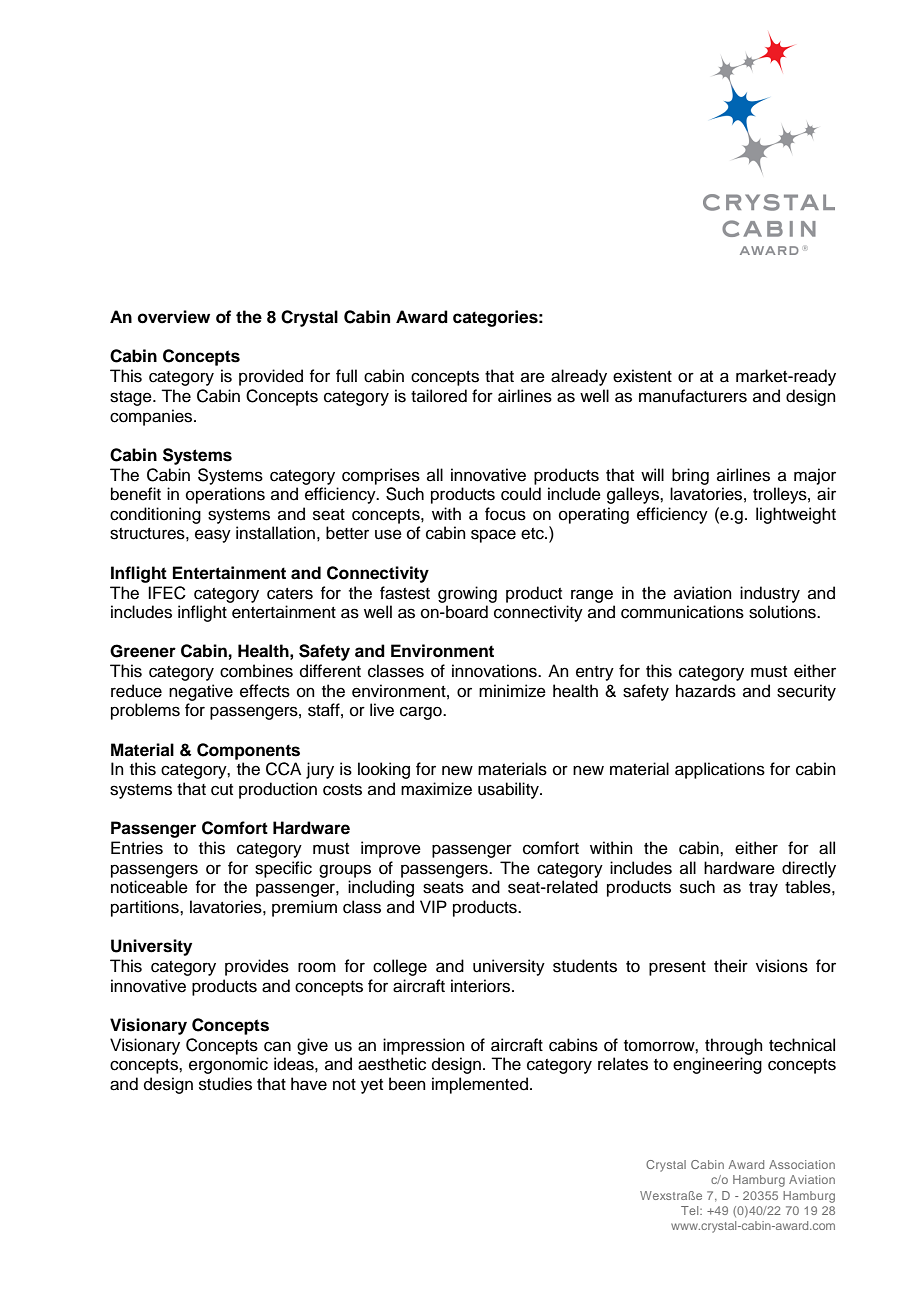  I want to click on manufacturers, so click(693, 396).
